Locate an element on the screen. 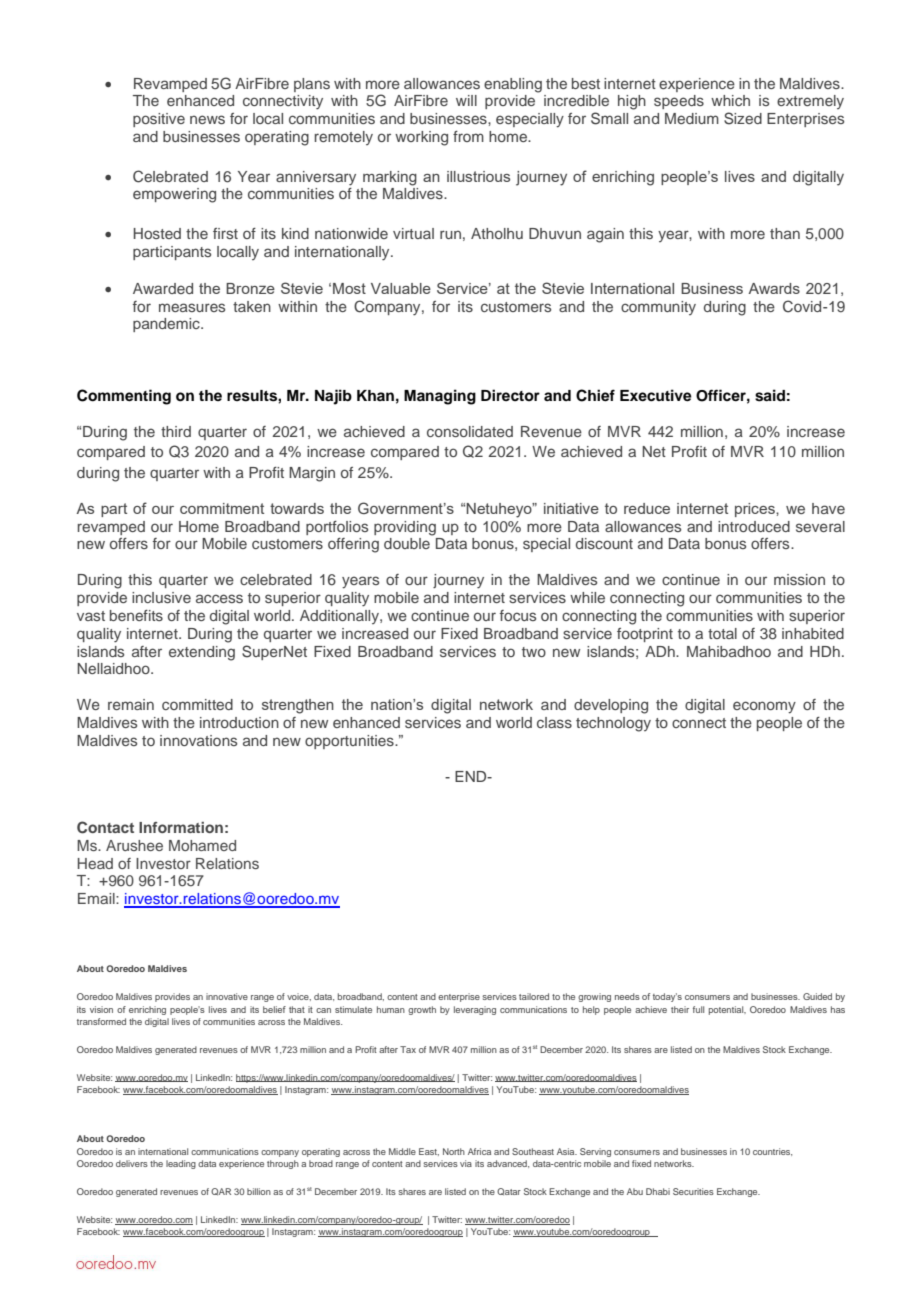 The width and height of the screenshot is (924, 1308). will is located at coordinates (466, 100).
